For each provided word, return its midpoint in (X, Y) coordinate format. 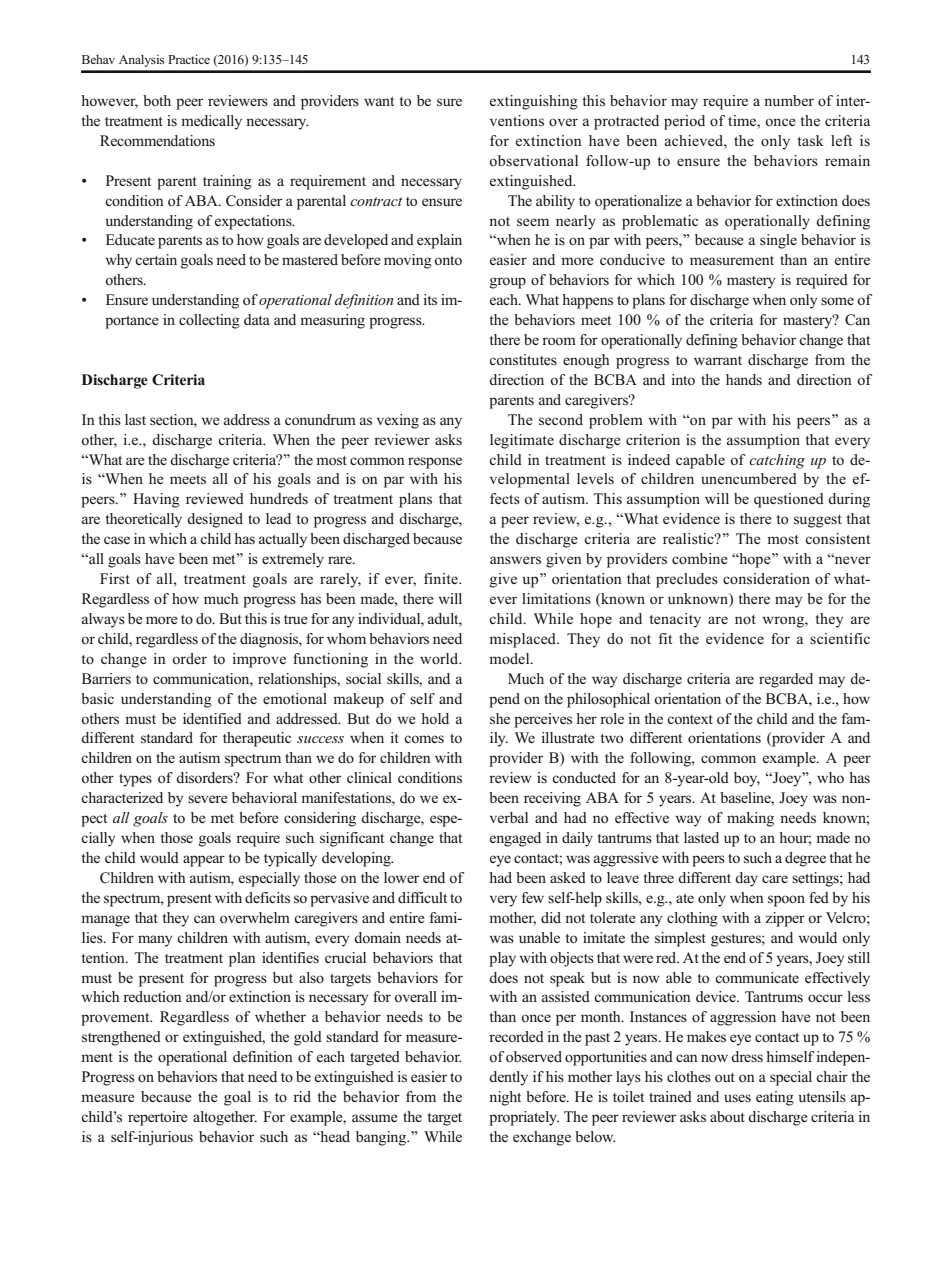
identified (212, 718)
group (508, 283)
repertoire (158, 1118)
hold (435, 718)
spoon (786, 901)
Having (156, 500)
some (837, 301)
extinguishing (534, 102)
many (155, 941)
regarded (786, 680)
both (157, 100)
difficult (422, 897)
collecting (209, 321)
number (789, 100)
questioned (789, 500)
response (435, 463)
